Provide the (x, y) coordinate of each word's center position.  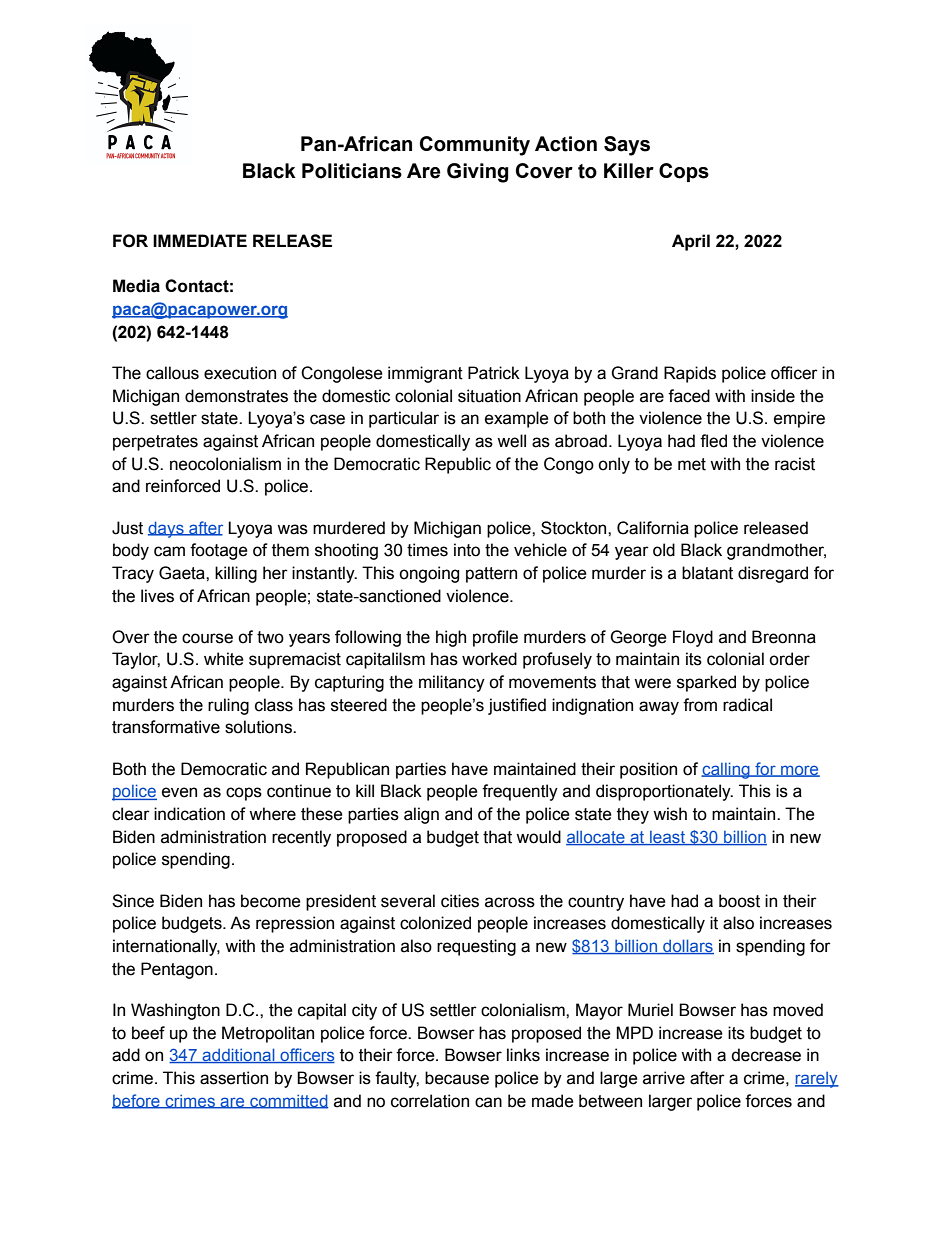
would (538, 837)
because (457, 1078)
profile (495, 638)
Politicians (352, 171)
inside (773, 396)
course (207, 638)
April (691, 242)
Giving (477, 173)
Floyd (693, 638)
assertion (234, 1078)
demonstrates (236, 396)
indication (189, 814)
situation (489, 396)
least (668, 838)
